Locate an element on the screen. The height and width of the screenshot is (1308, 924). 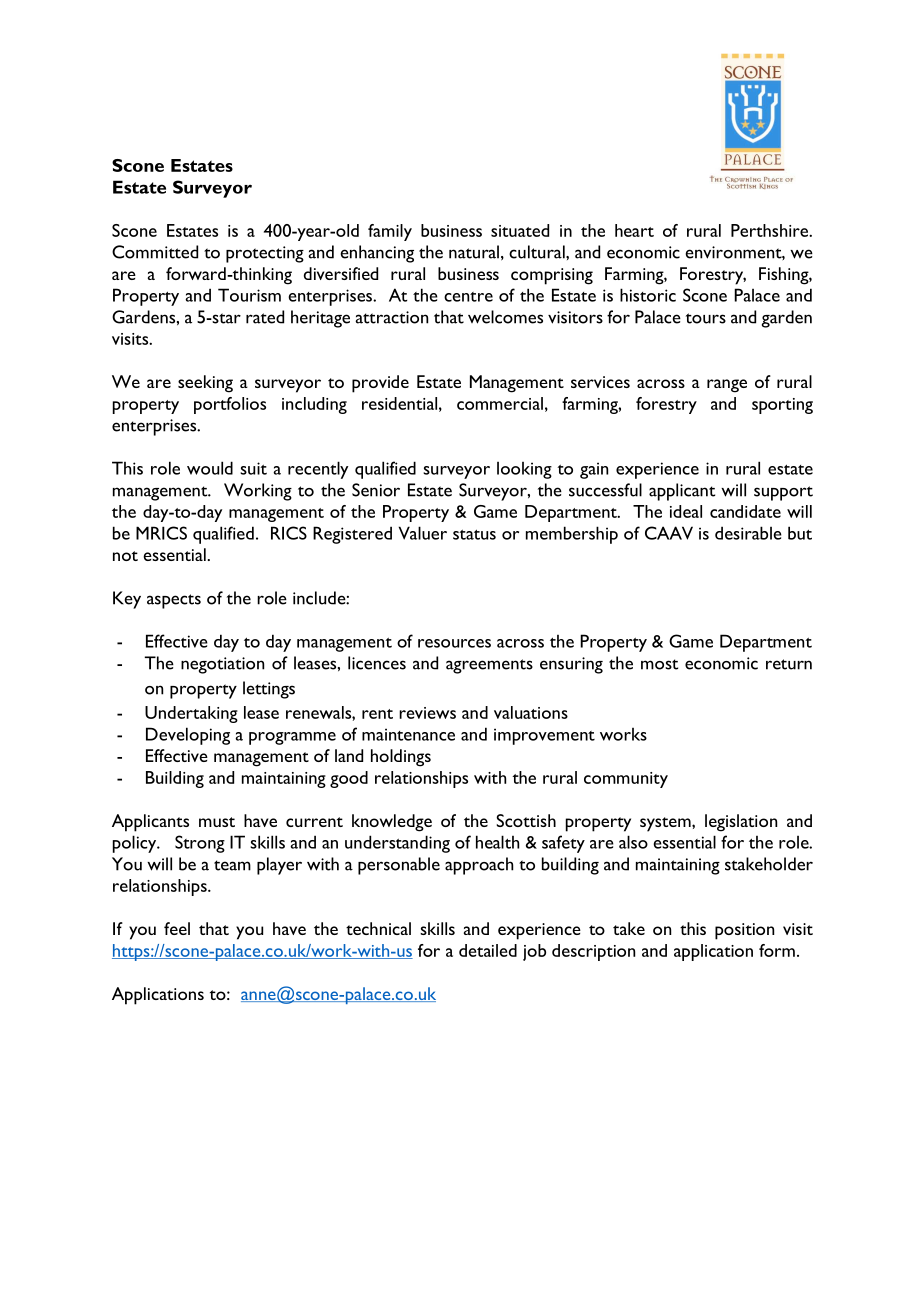
natural is located at coordinates (474, 252).
